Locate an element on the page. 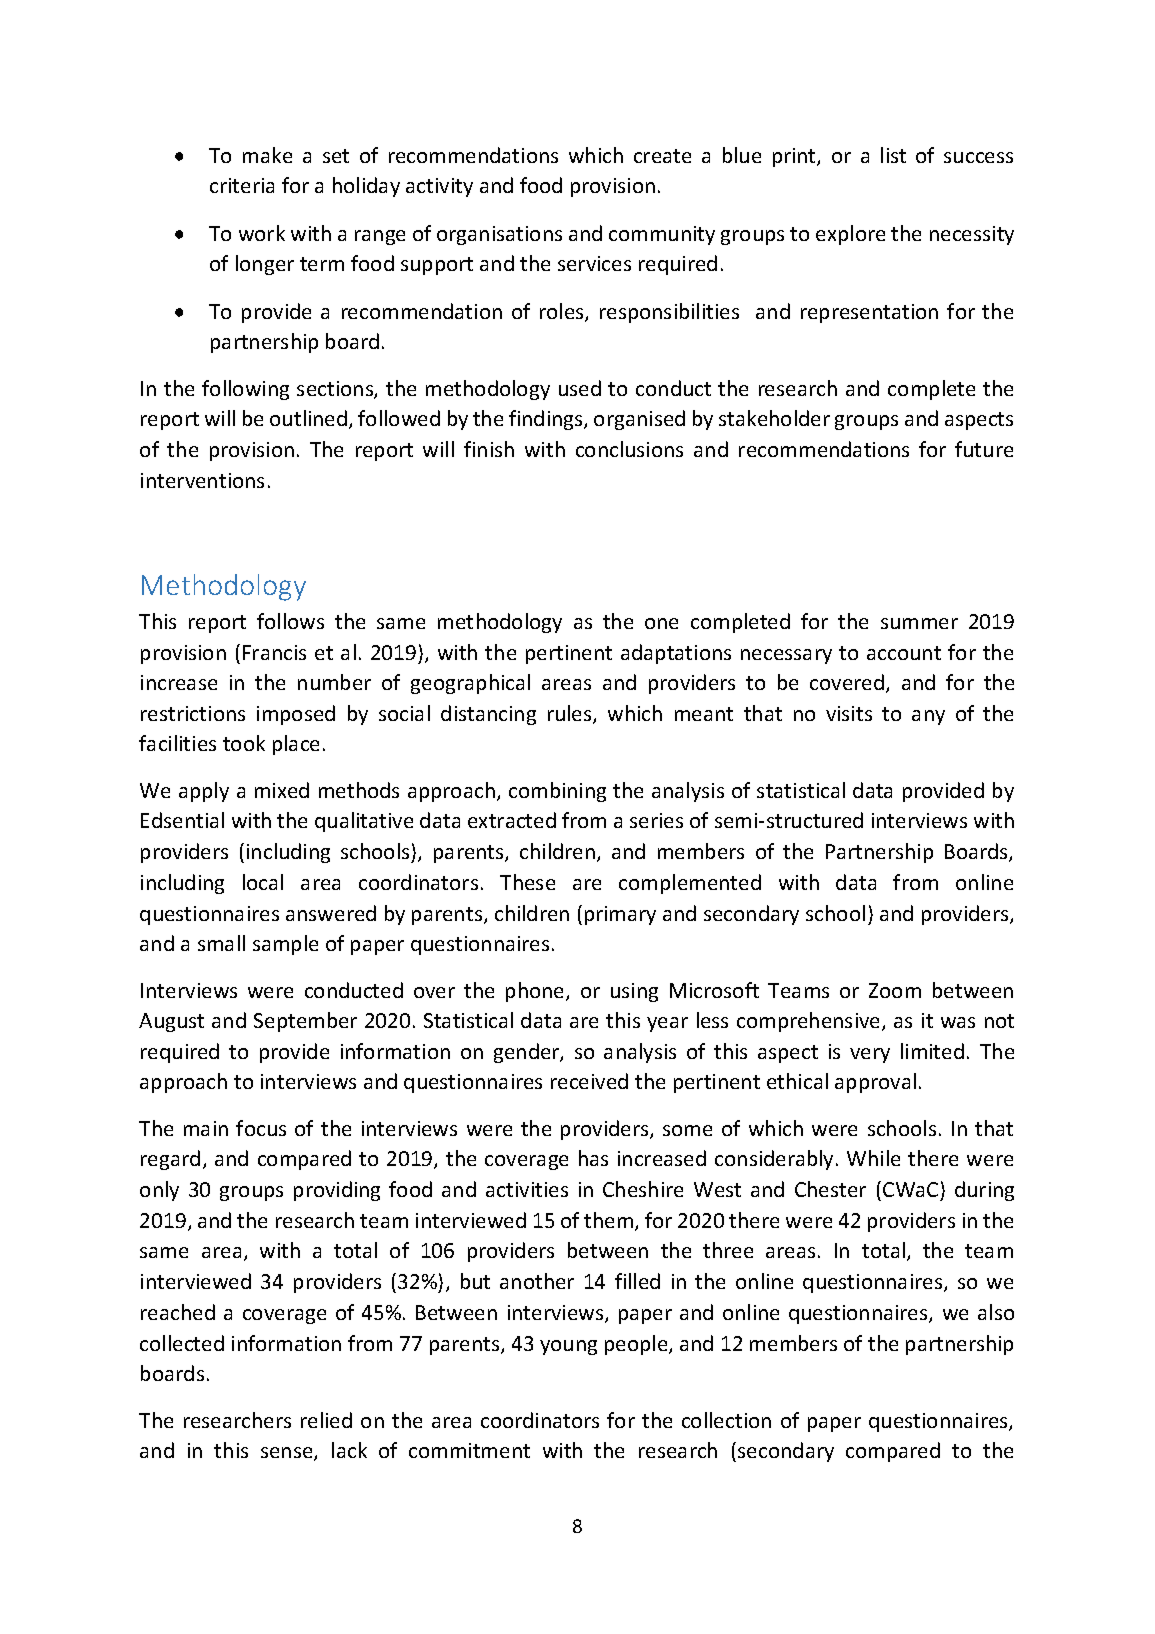 This document has width=1155, height=1634. follows is located at coordinates (290, 621).
